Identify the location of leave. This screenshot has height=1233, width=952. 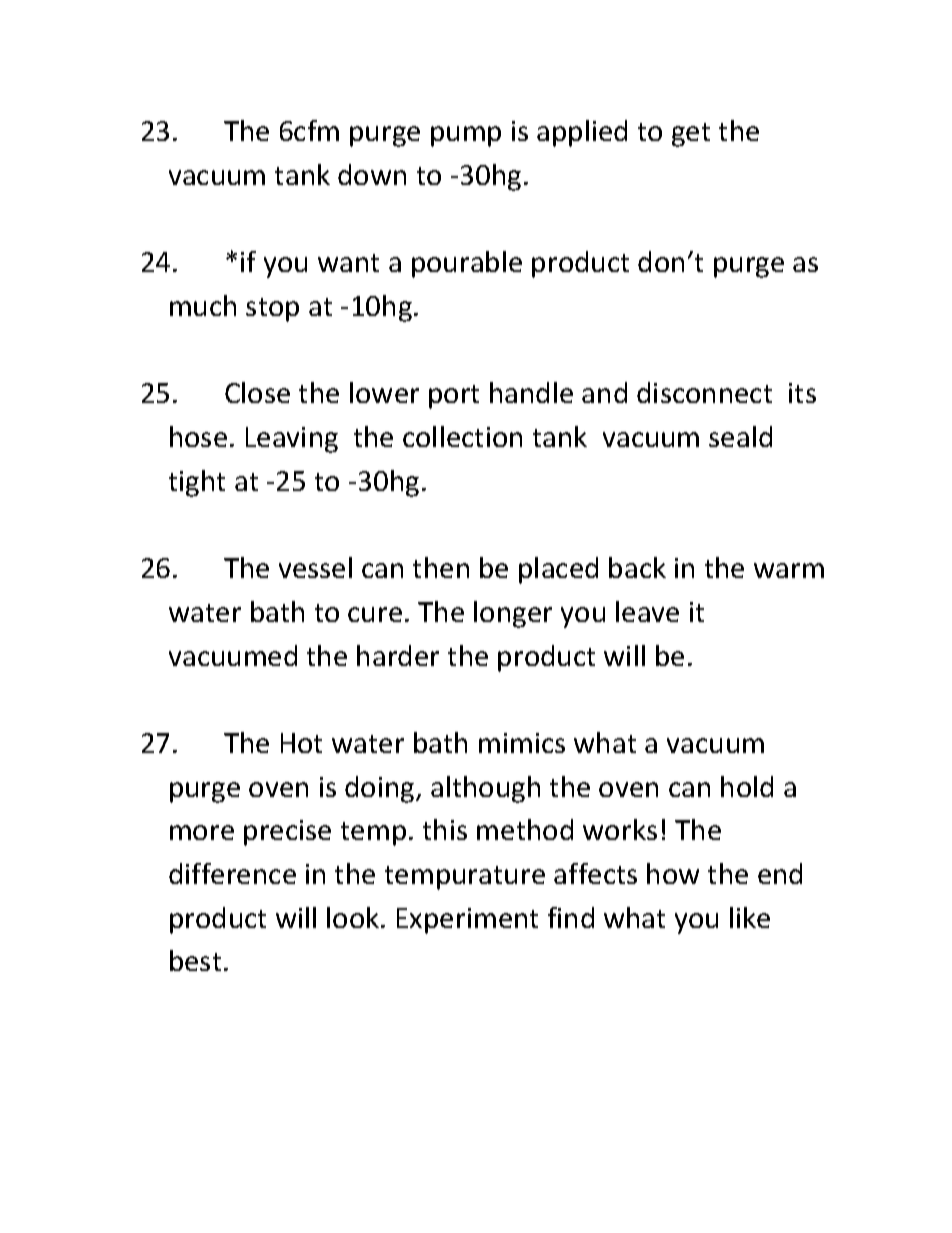
(647, 611).
